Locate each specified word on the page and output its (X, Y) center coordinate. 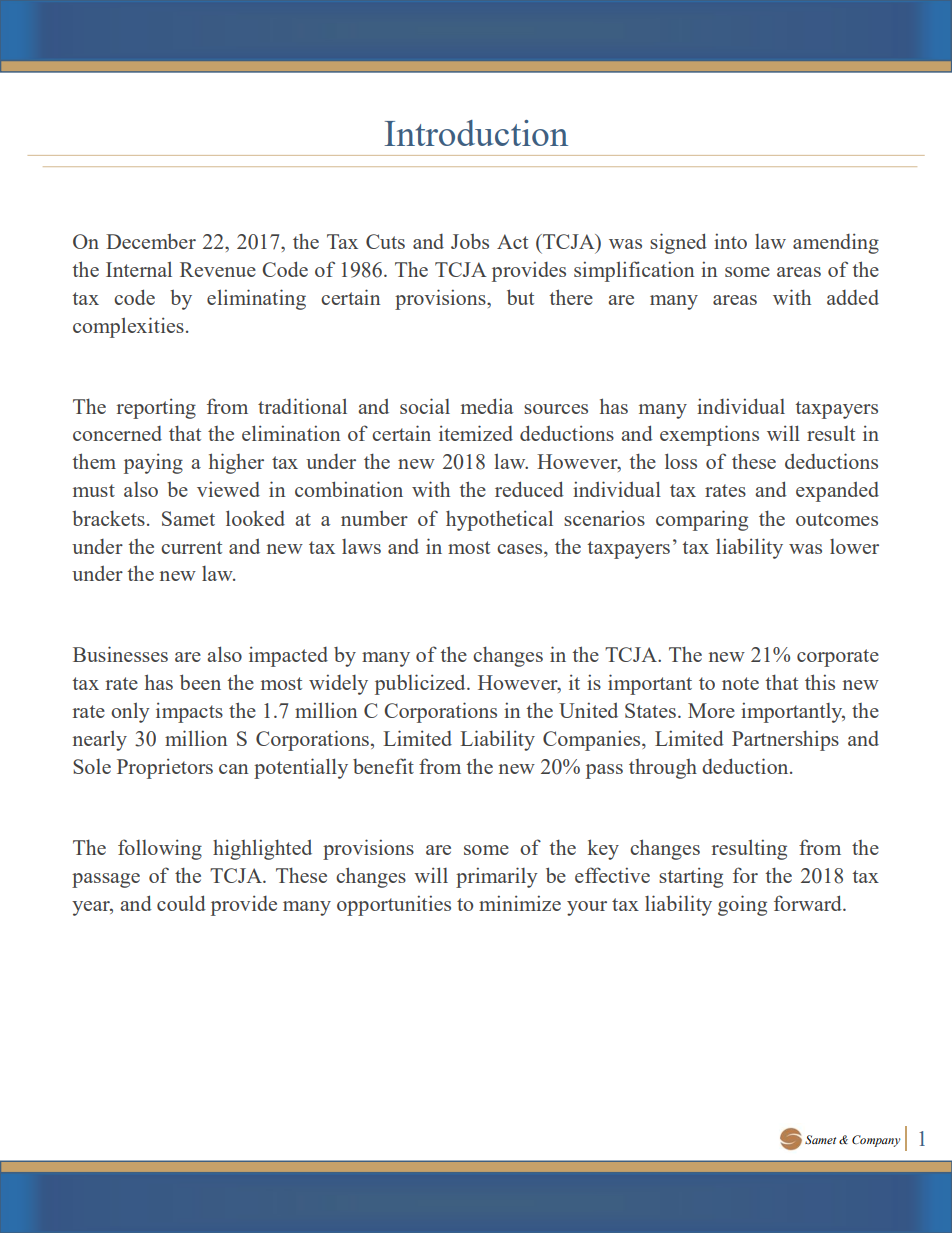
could (181, 903)
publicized (421, 684)
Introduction (476, 133)
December (151, 241)
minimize (520, 903)
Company (876, 1141)
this (820, 682)
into (730, 241)
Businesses (120, 654)
